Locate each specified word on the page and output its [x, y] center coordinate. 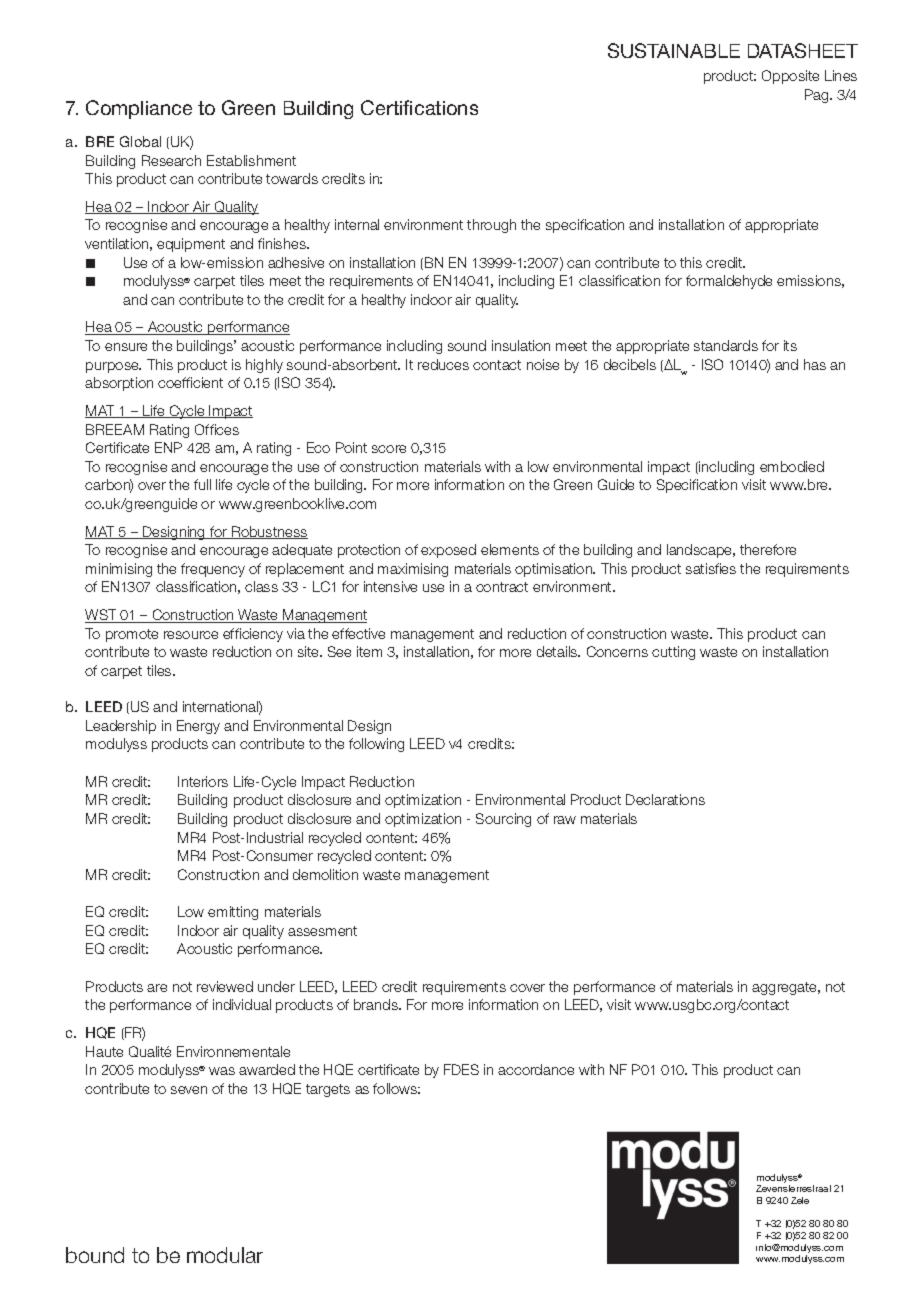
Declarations [665, 799]
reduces [443, 364]
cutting [673, 653]
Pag [818, 96]
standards [726, 345]
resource [191, 635]
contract [502, 587]
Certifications [419, 107]
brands [377, 1004]
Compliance [139, 109]
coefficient [190, 382]
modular [225, 1255]
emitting [233, 913]
